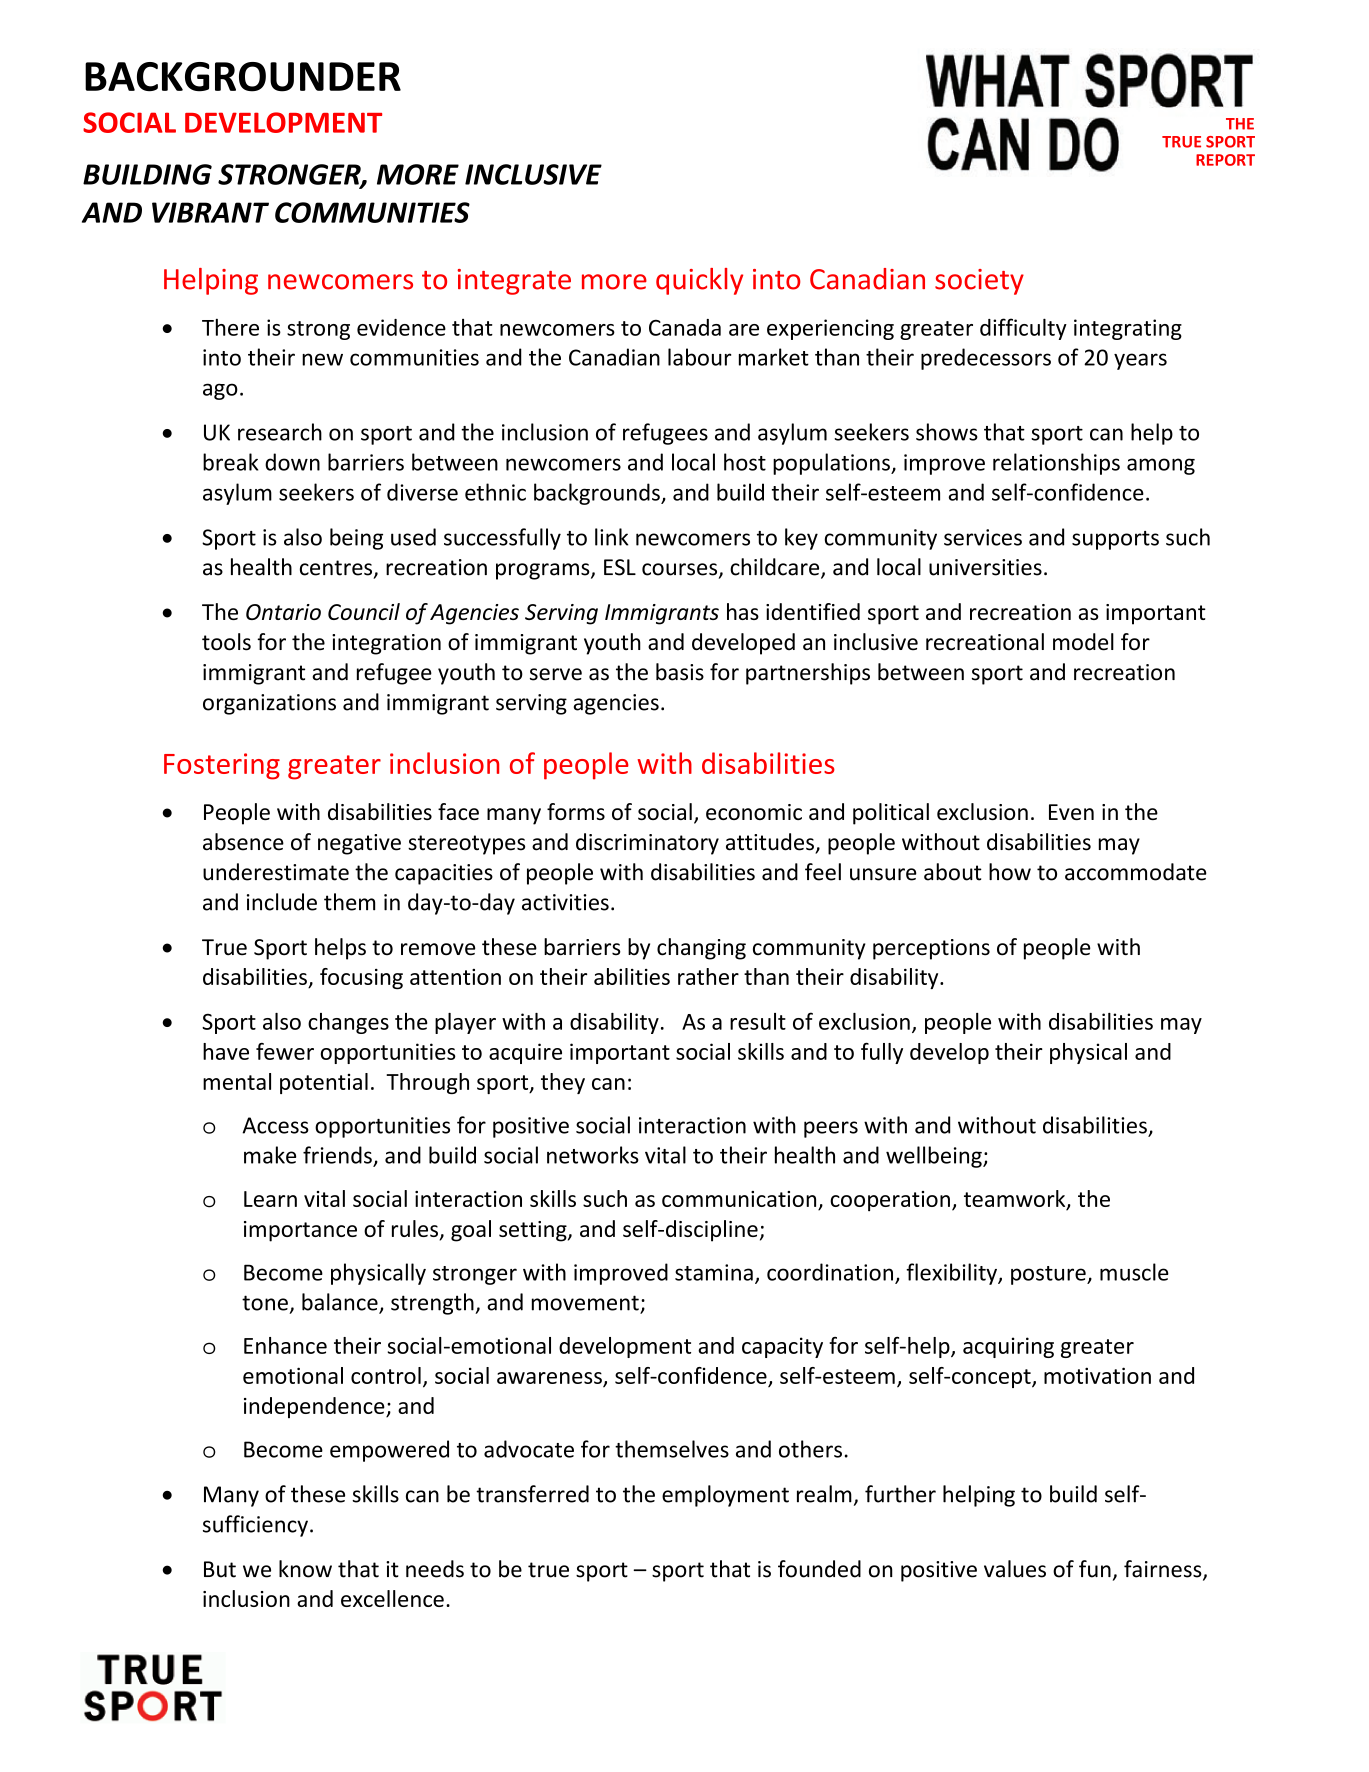  What do you see at coordinates (1095, 1569) in the image?
I see `fun` at bounding box center [1095, 1569].
